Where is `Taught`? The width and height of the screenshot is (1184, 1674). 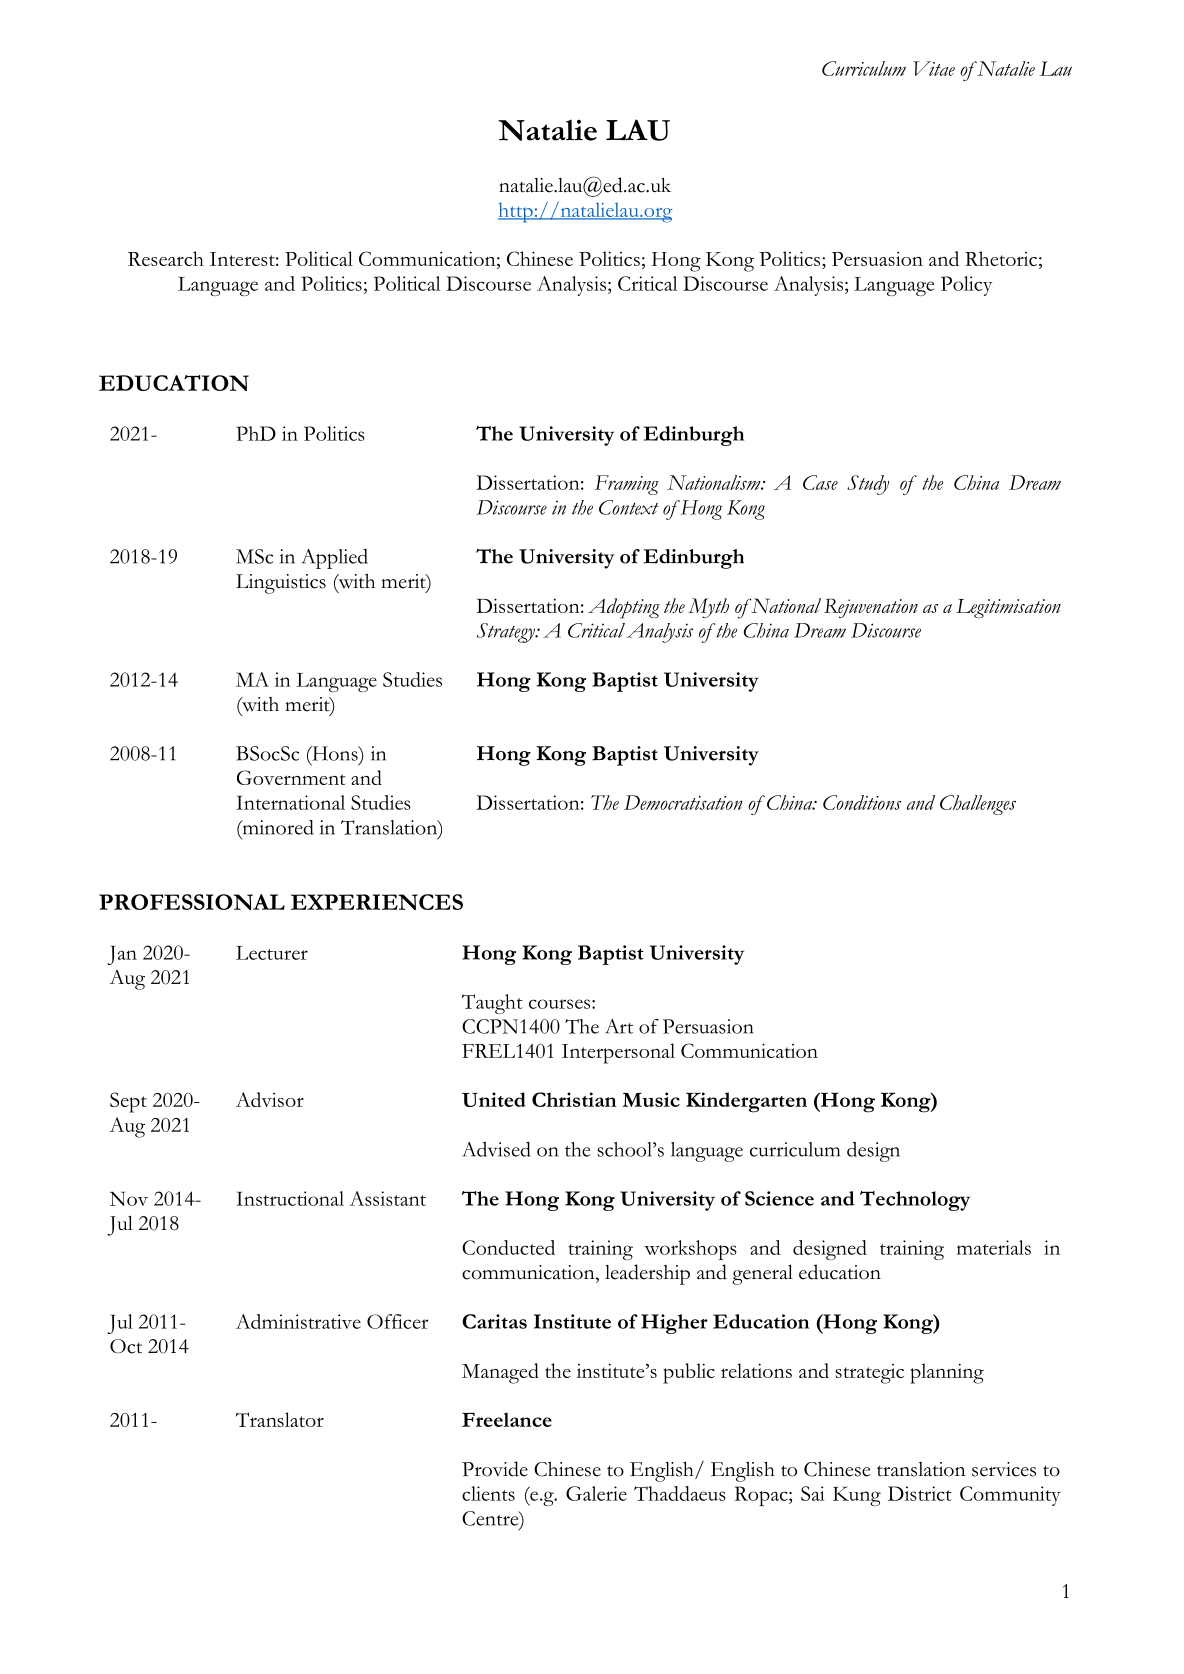 Taught is located at coordinates (492, 1004).
